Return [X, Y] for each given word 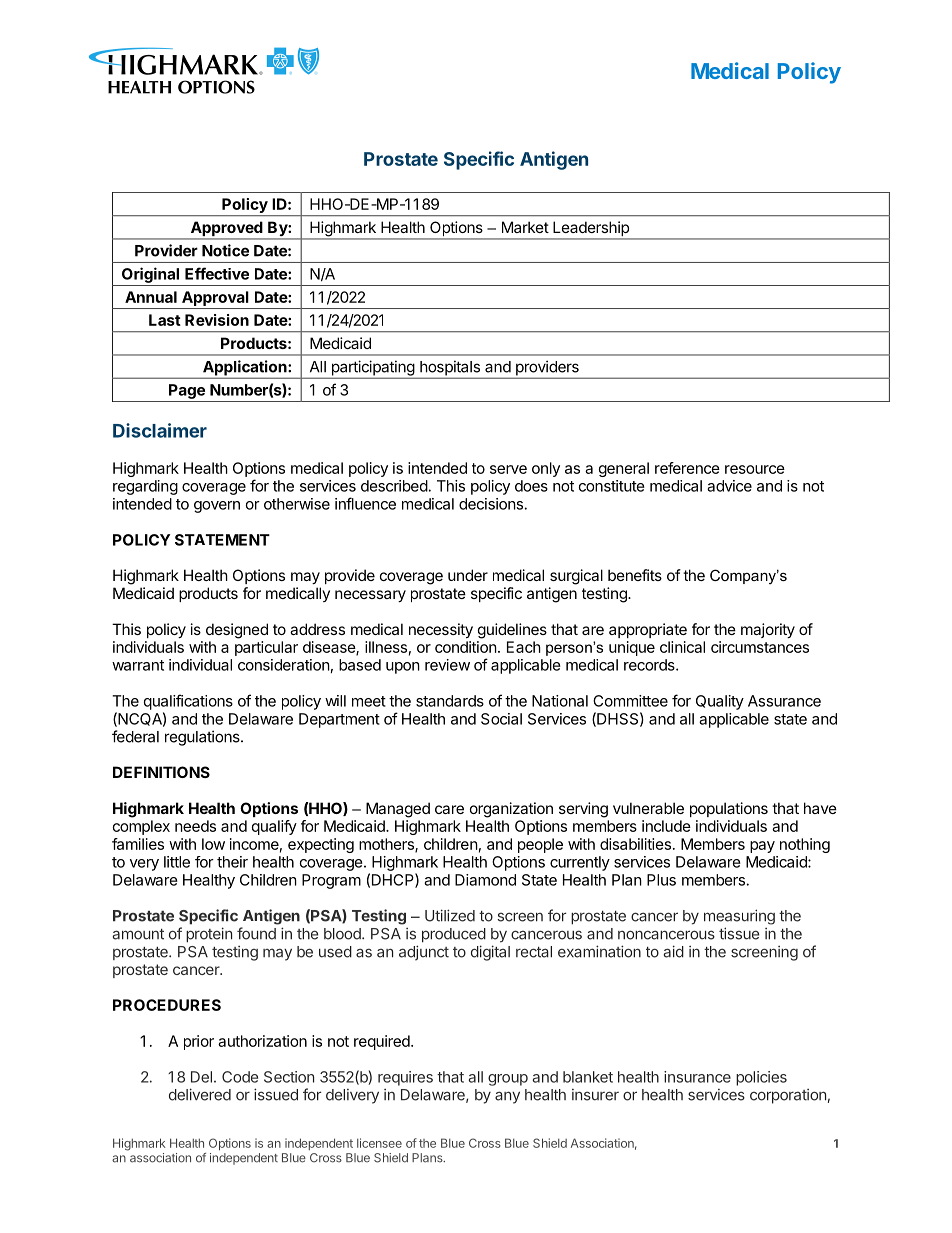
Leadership [591, 230]
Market [525, 227]
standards [450, 701]
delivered [200, 1094]
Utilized [450, 915]
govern [217, 507]
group [508, 1080]
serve [508, 469]
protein [209, 935]
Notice [225, 250]
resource [755, 469]
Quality [720, 702]
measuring [739, 917]
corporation [788, 1096]
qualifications [188, 702]
